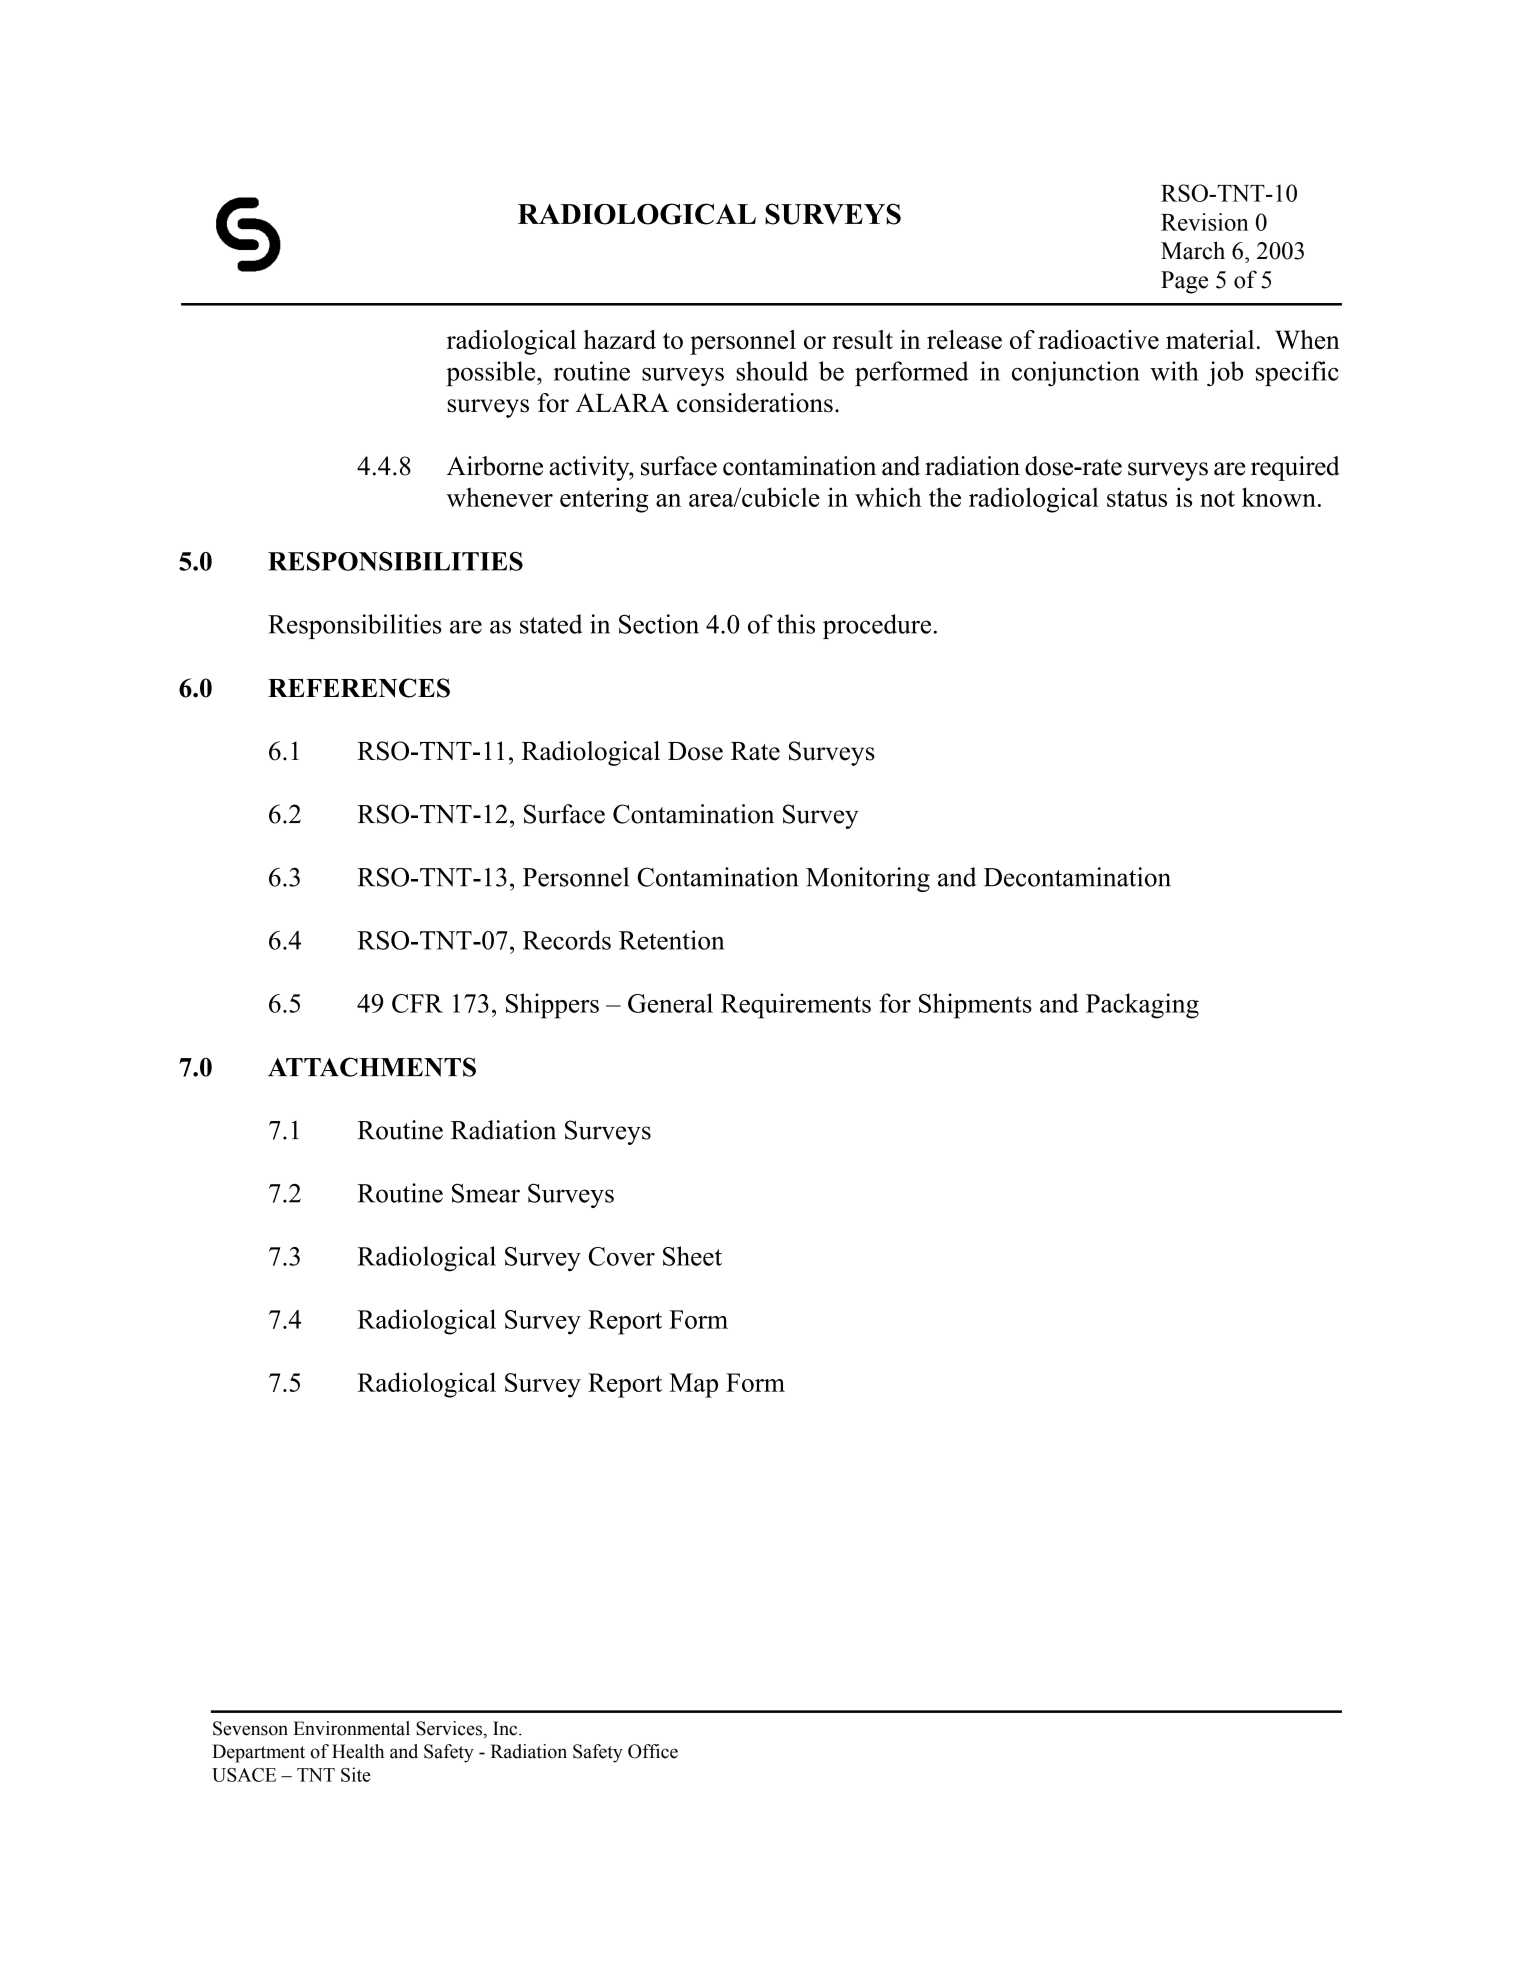  What do you see at coordinates (796, 624) in the document?
I see `this` at bounding box center [796, 624].
